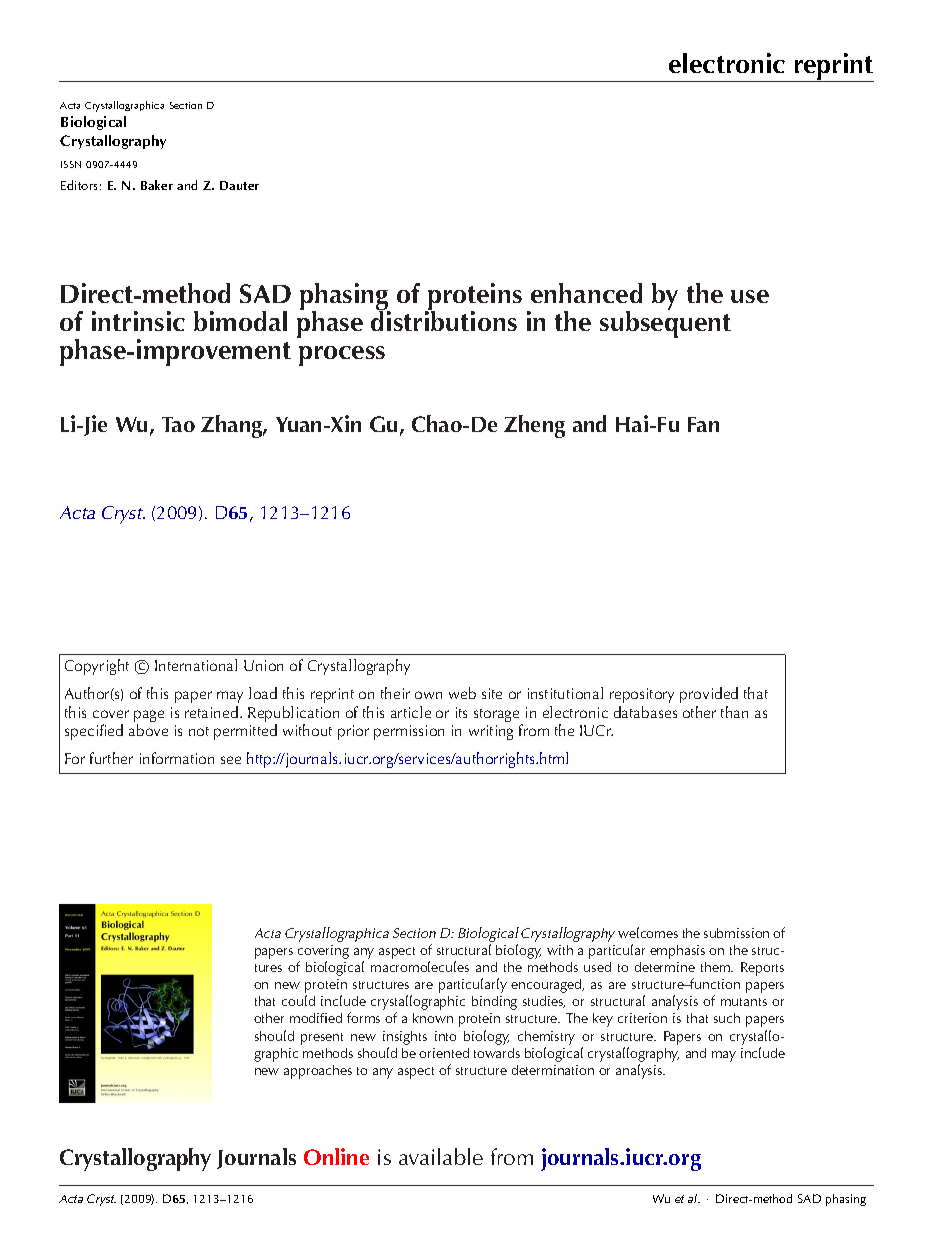 The width and height of the page is (952, 1240). What do you see at coordinates (703, 424) in the page?
I see `Fan` at bounding box center [703, 424].
